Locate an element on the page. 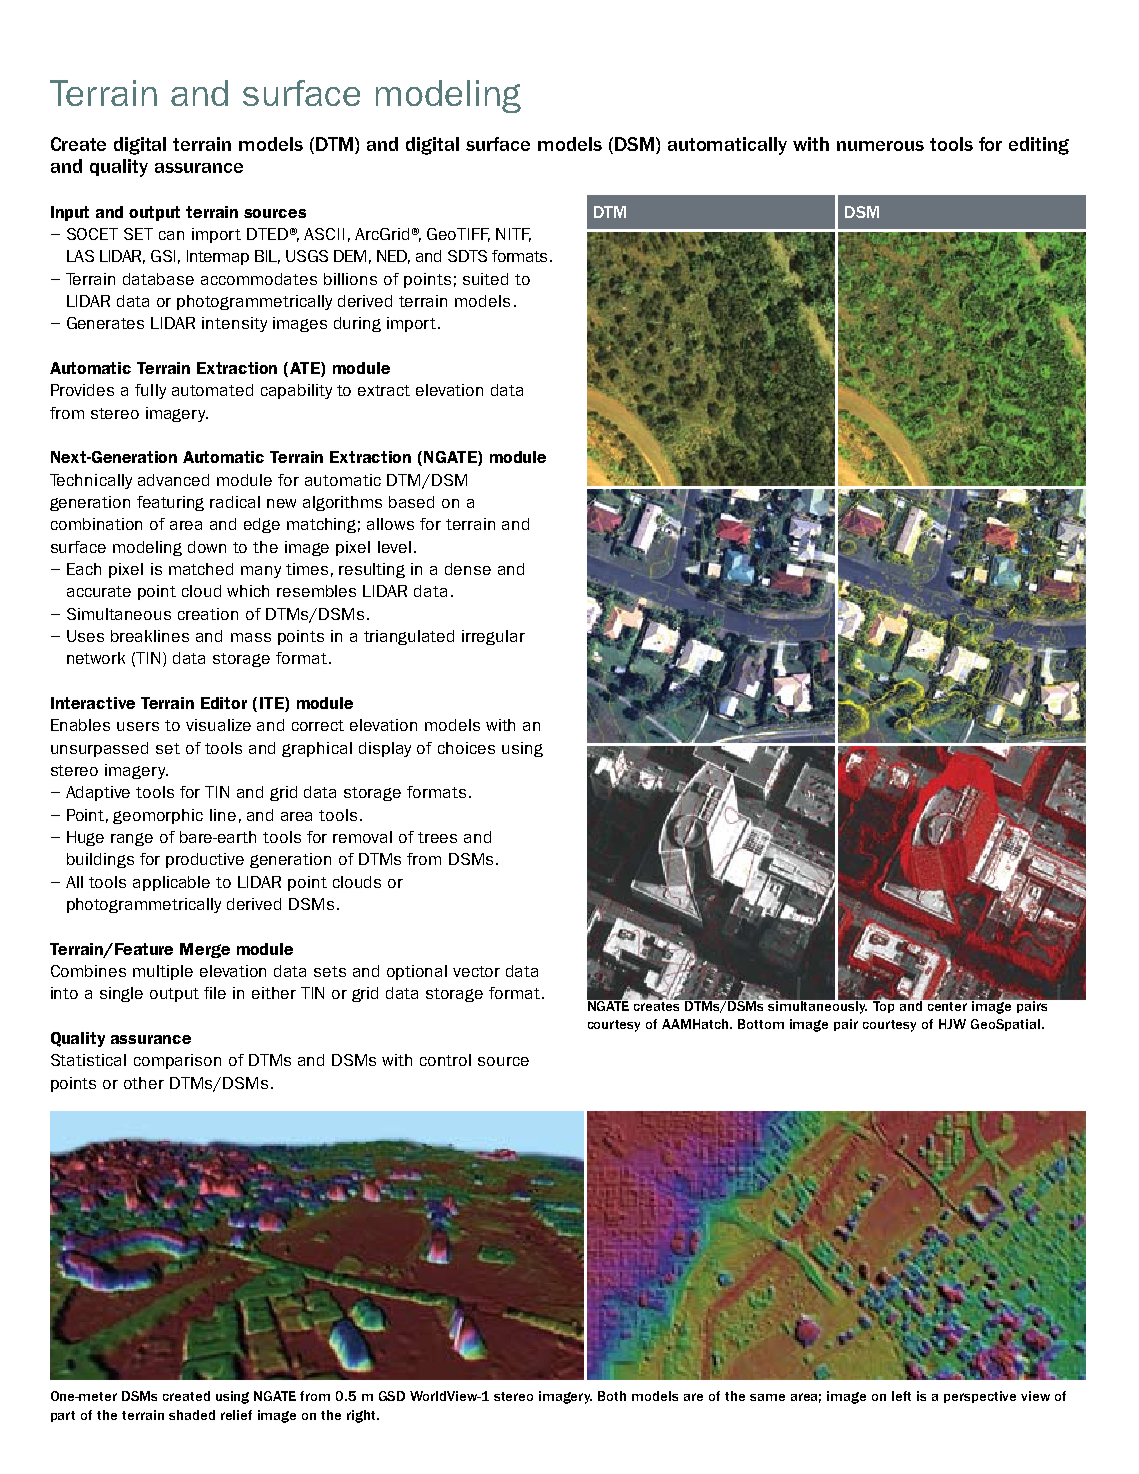 Image resolution: width=1139 pixels, height=1474 pixels. advanced is located at coordinates (173, 480).
